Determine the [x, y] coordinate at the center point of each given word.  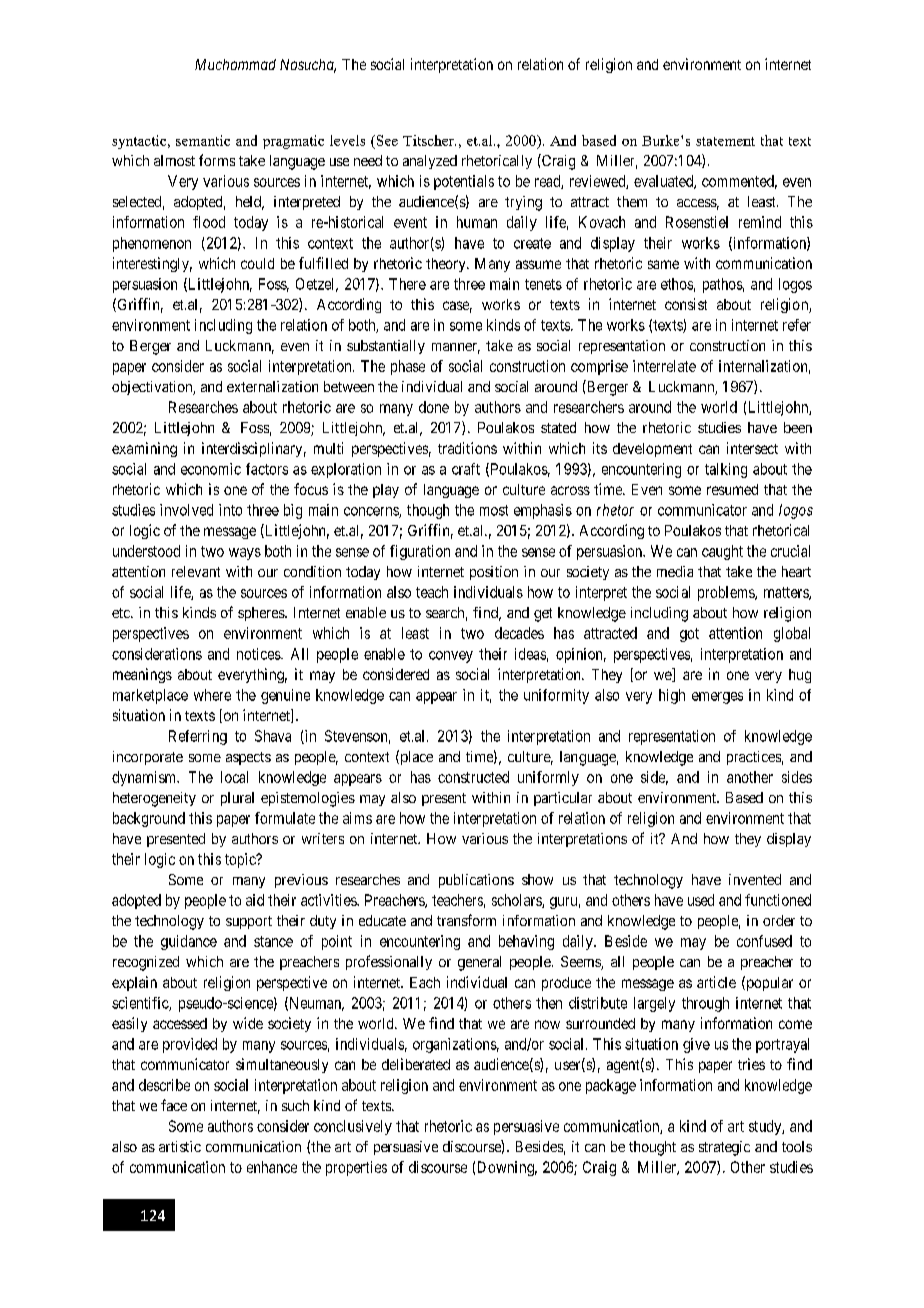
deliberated [416, 1064]
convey [451, 657]
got [689, 635]
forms [217, 160]
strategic [724, 1148]
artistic [180, 1146]
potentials [464, 182]
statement [725, 141]
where [212, 695]
